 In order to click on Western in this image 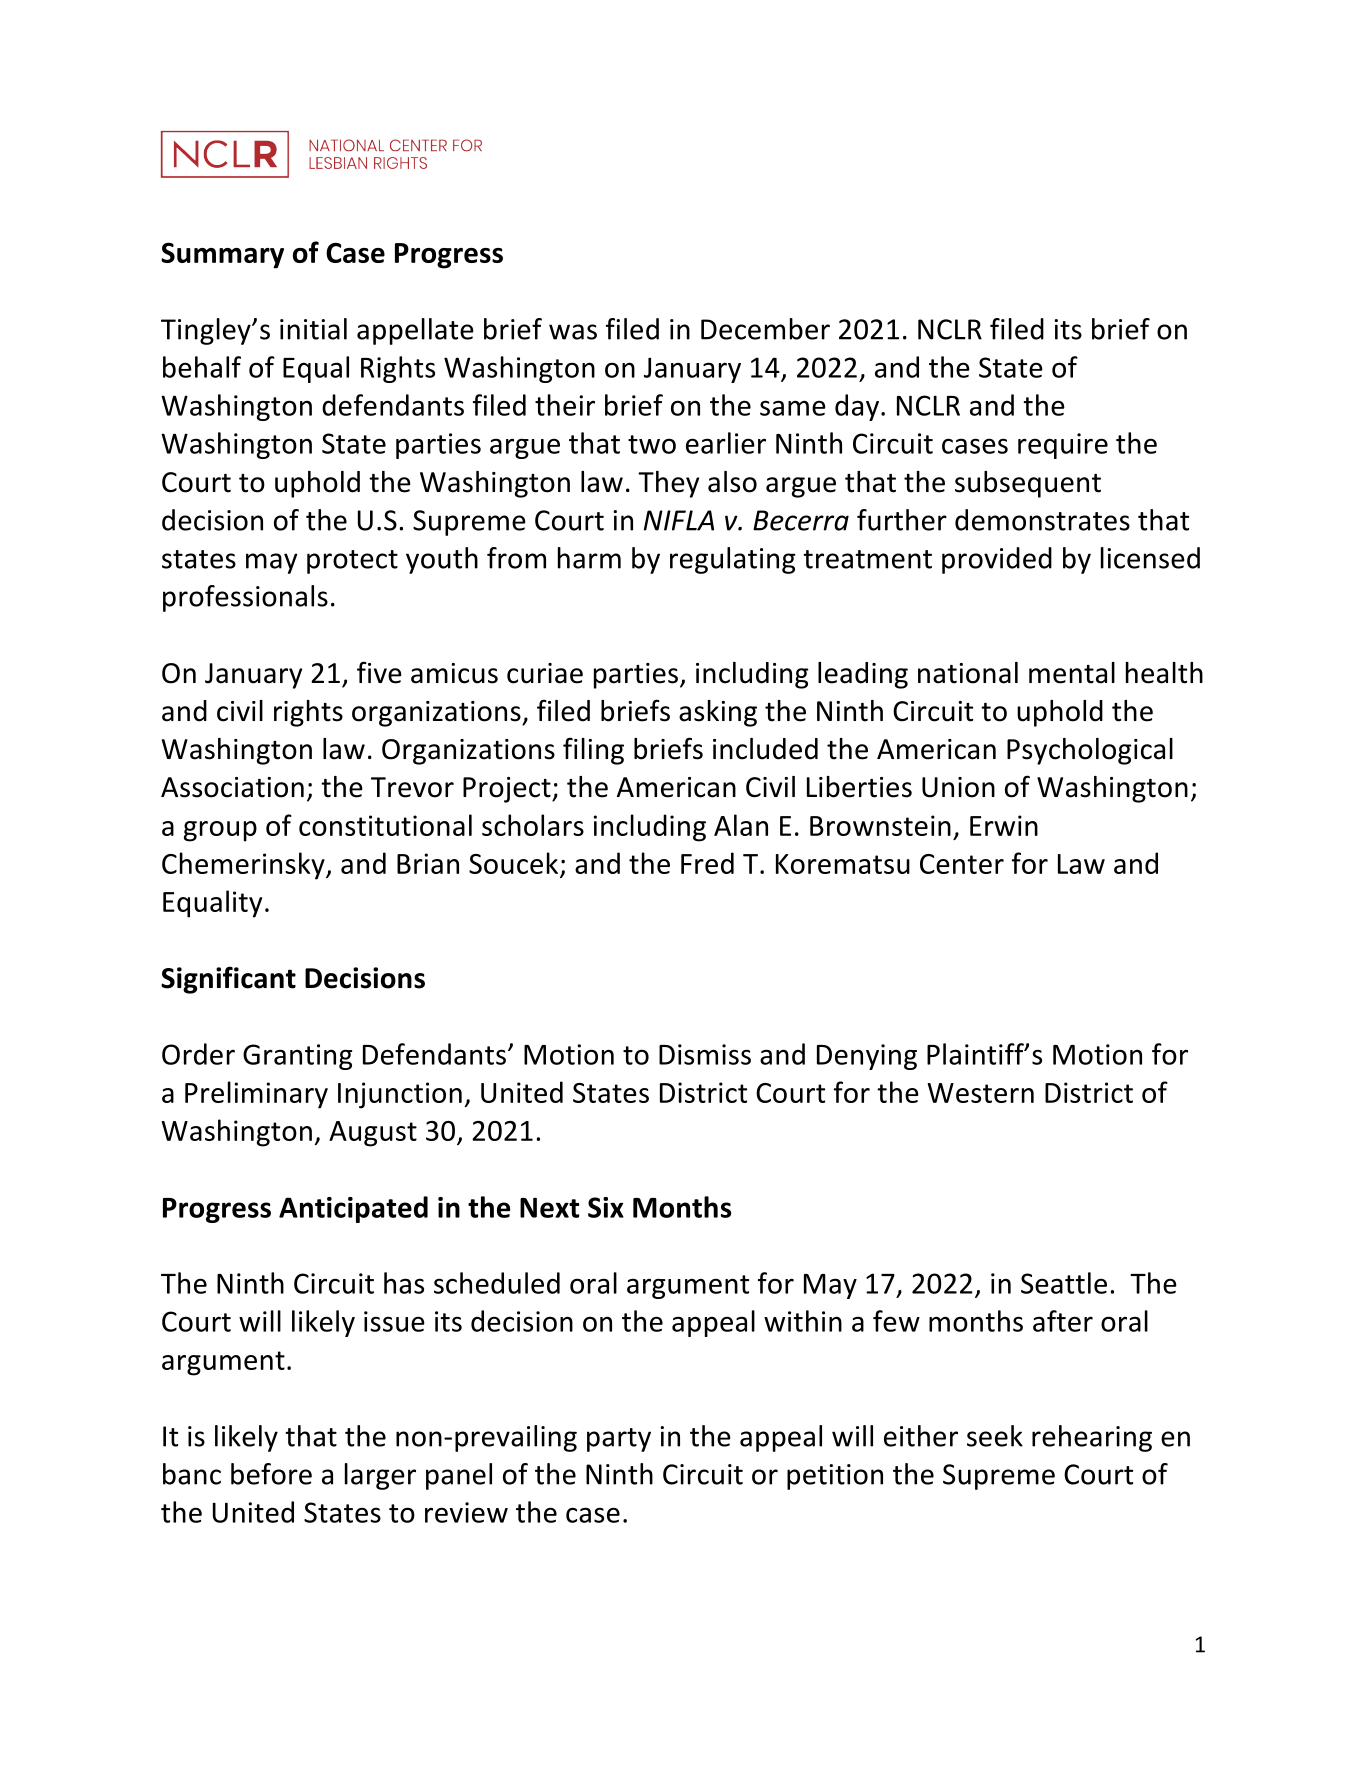, I will do `click(980, 1093)`.
